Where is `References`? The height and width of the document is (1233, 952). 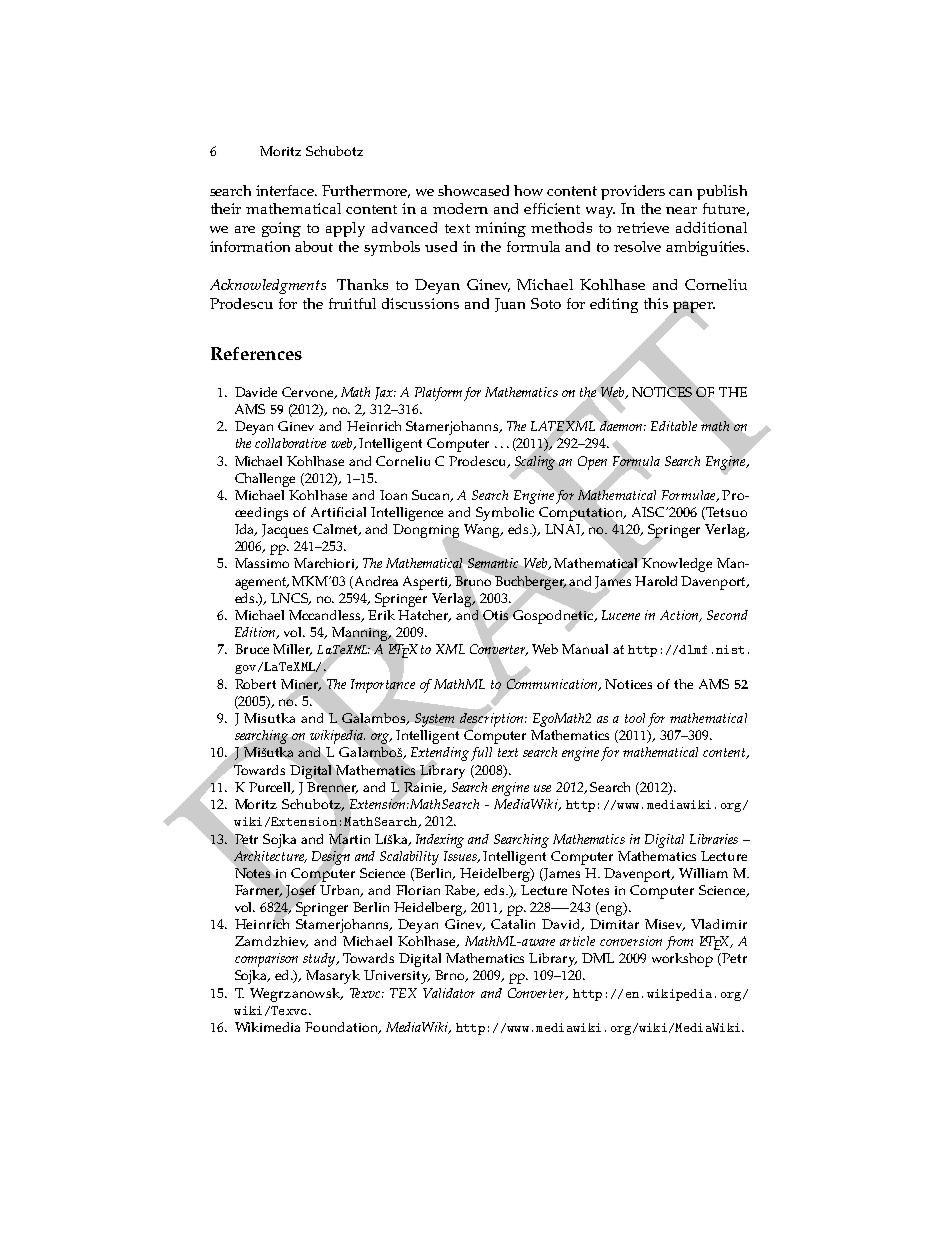
References is located at coordinates (256, 353).
